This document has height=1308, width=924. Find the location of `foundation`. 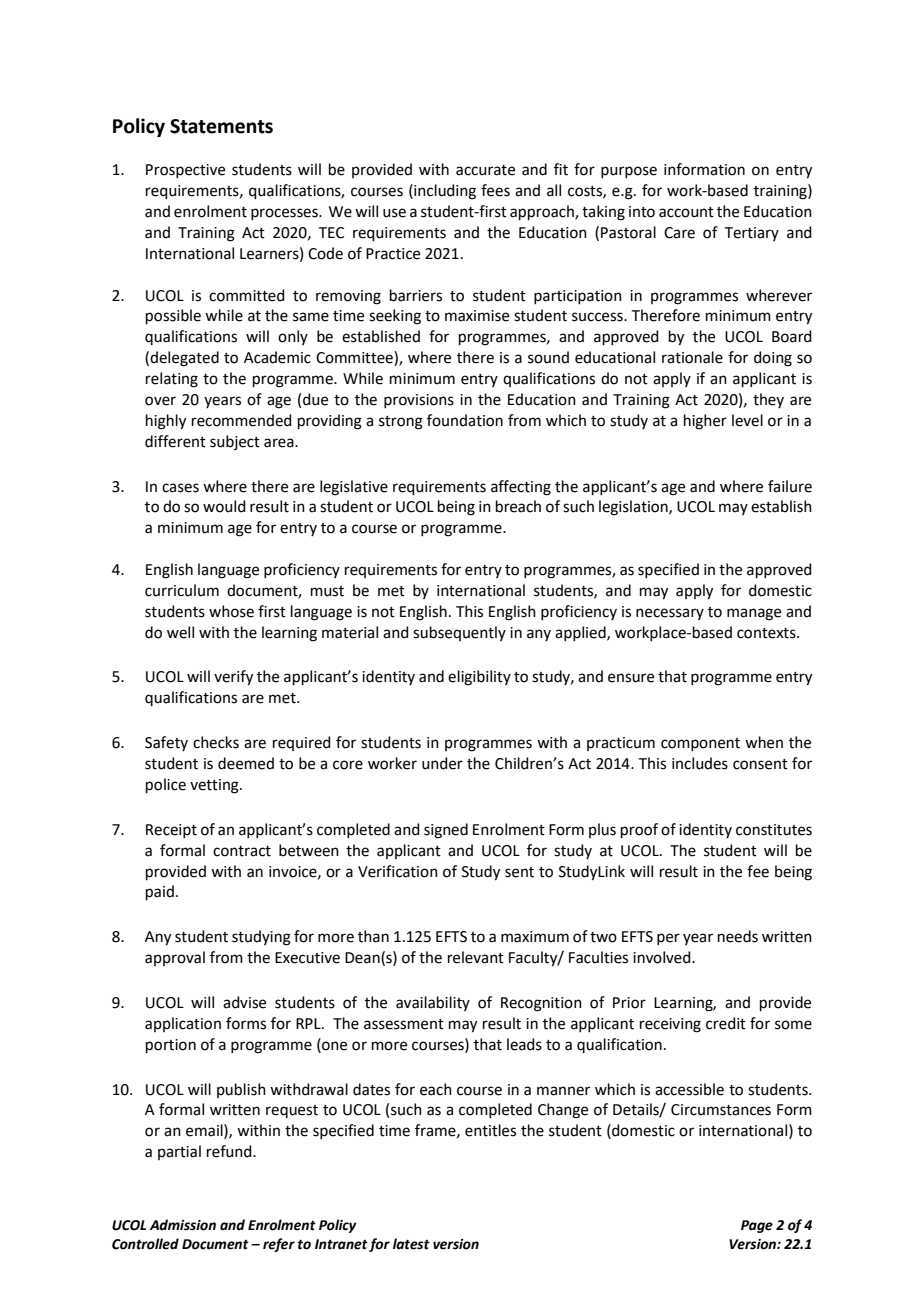

foundation is located at coordinates (465, 420).
